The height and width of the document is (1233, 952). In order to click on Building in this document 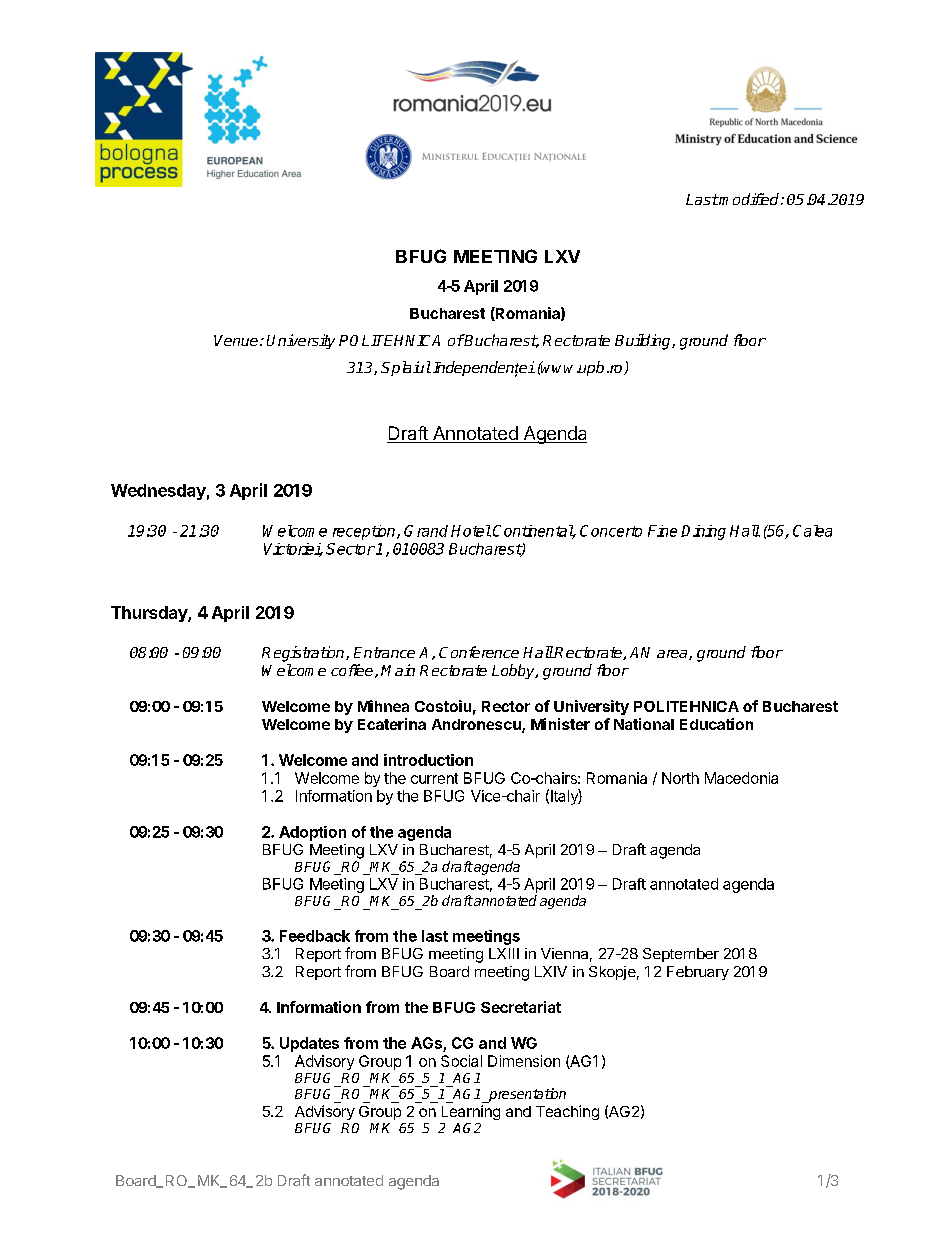, I will do `click(644, 342)`.
